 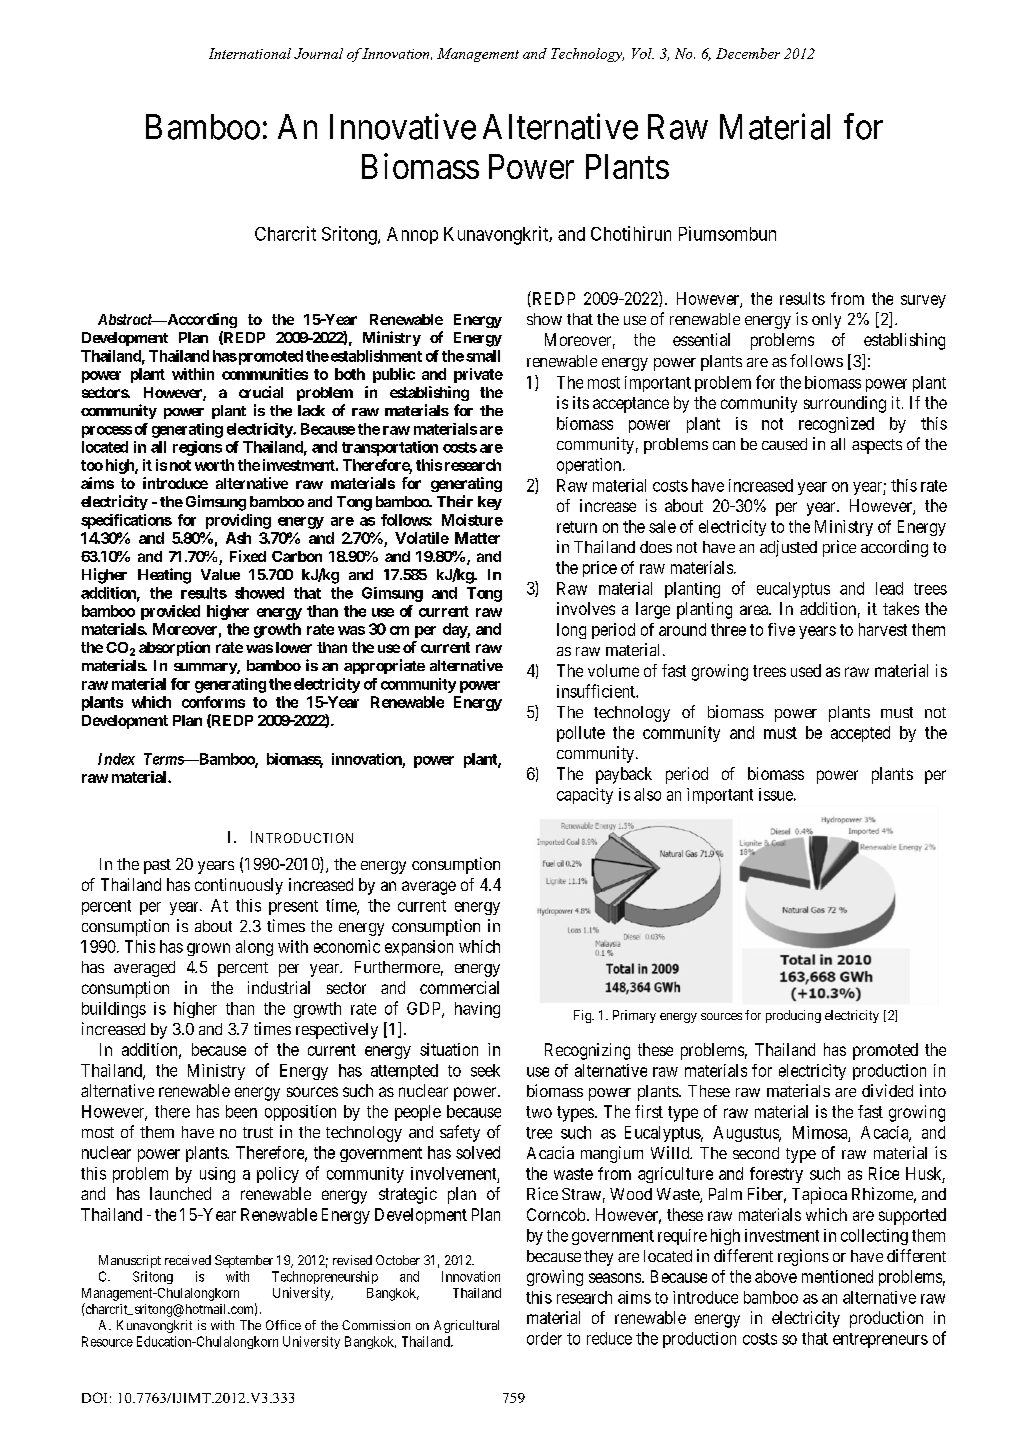 I want to click on Innovative, so click(x=403, y=126).
